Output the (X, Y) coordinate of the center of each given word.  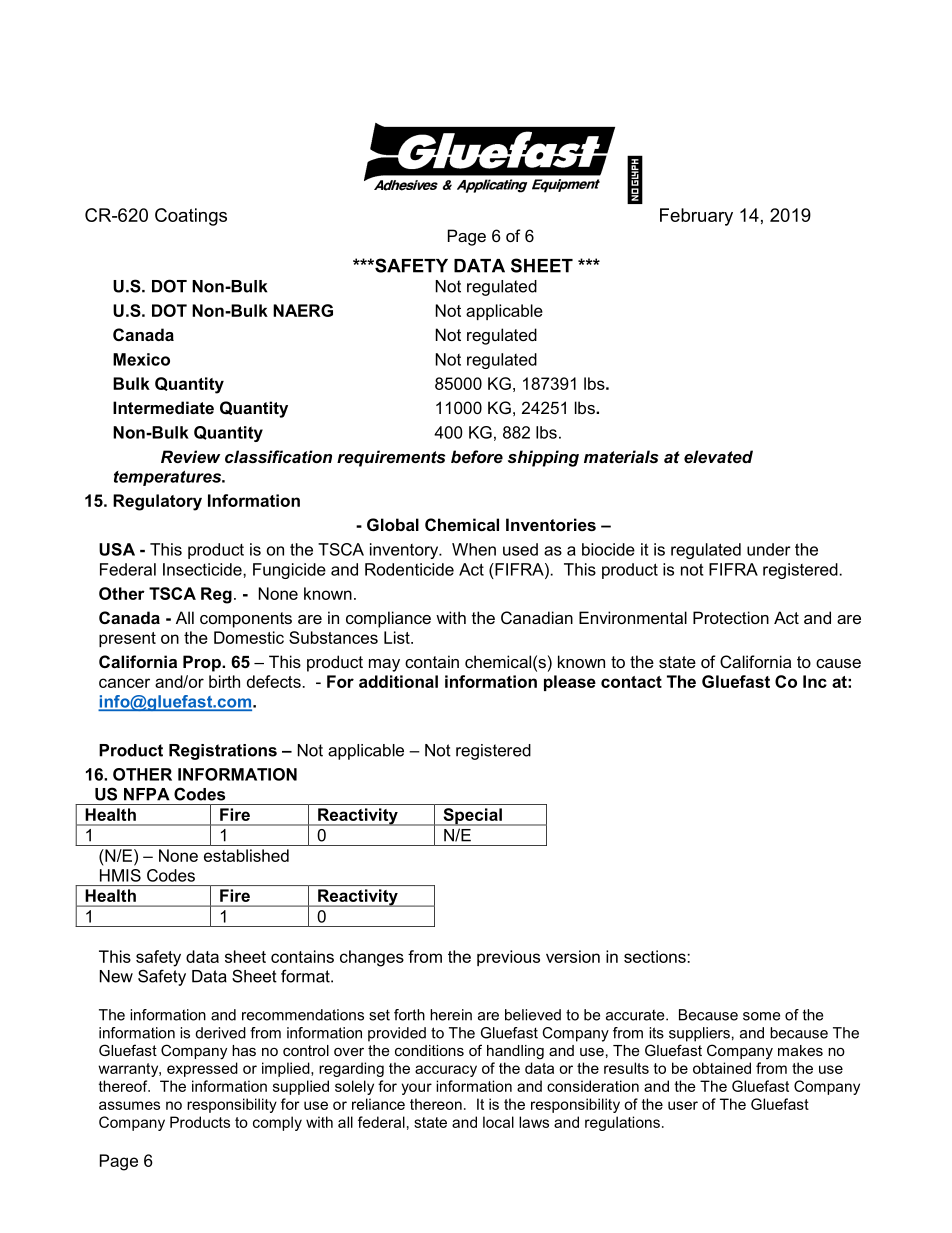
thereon (436, 1104)
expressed (202, 1069)
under (769, 549)
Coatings (191, 217)
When (474, 549)
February (696, 217)
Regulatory (157, 502)
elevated (718, 456)
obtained (722, 1068)
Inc (815, 681)
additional (398, 681)
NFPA (147, 794)
